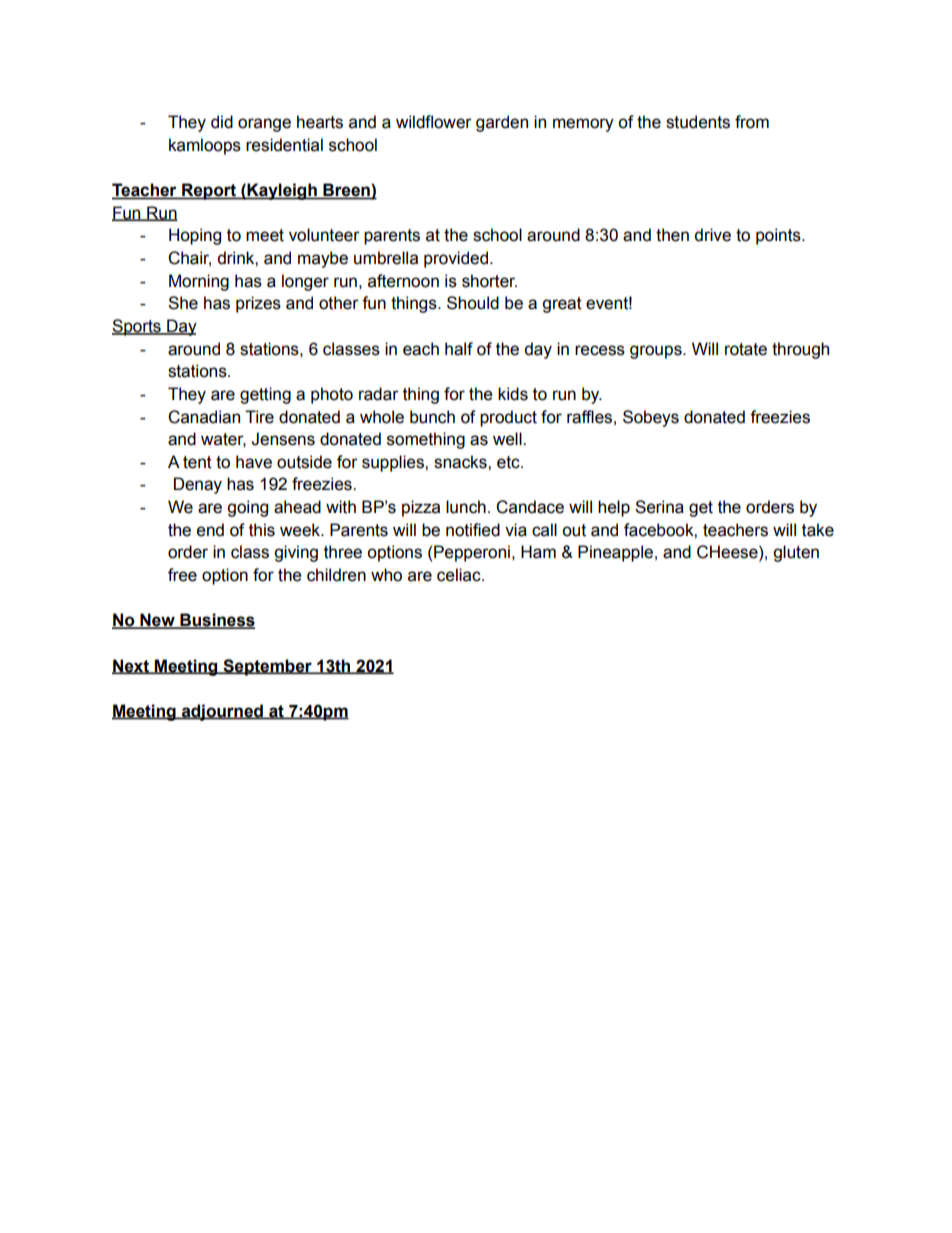 The height and width of the image is (1233, 952). Describe the element at coordinates (222, 122) in the image. I see `did` at that location.
